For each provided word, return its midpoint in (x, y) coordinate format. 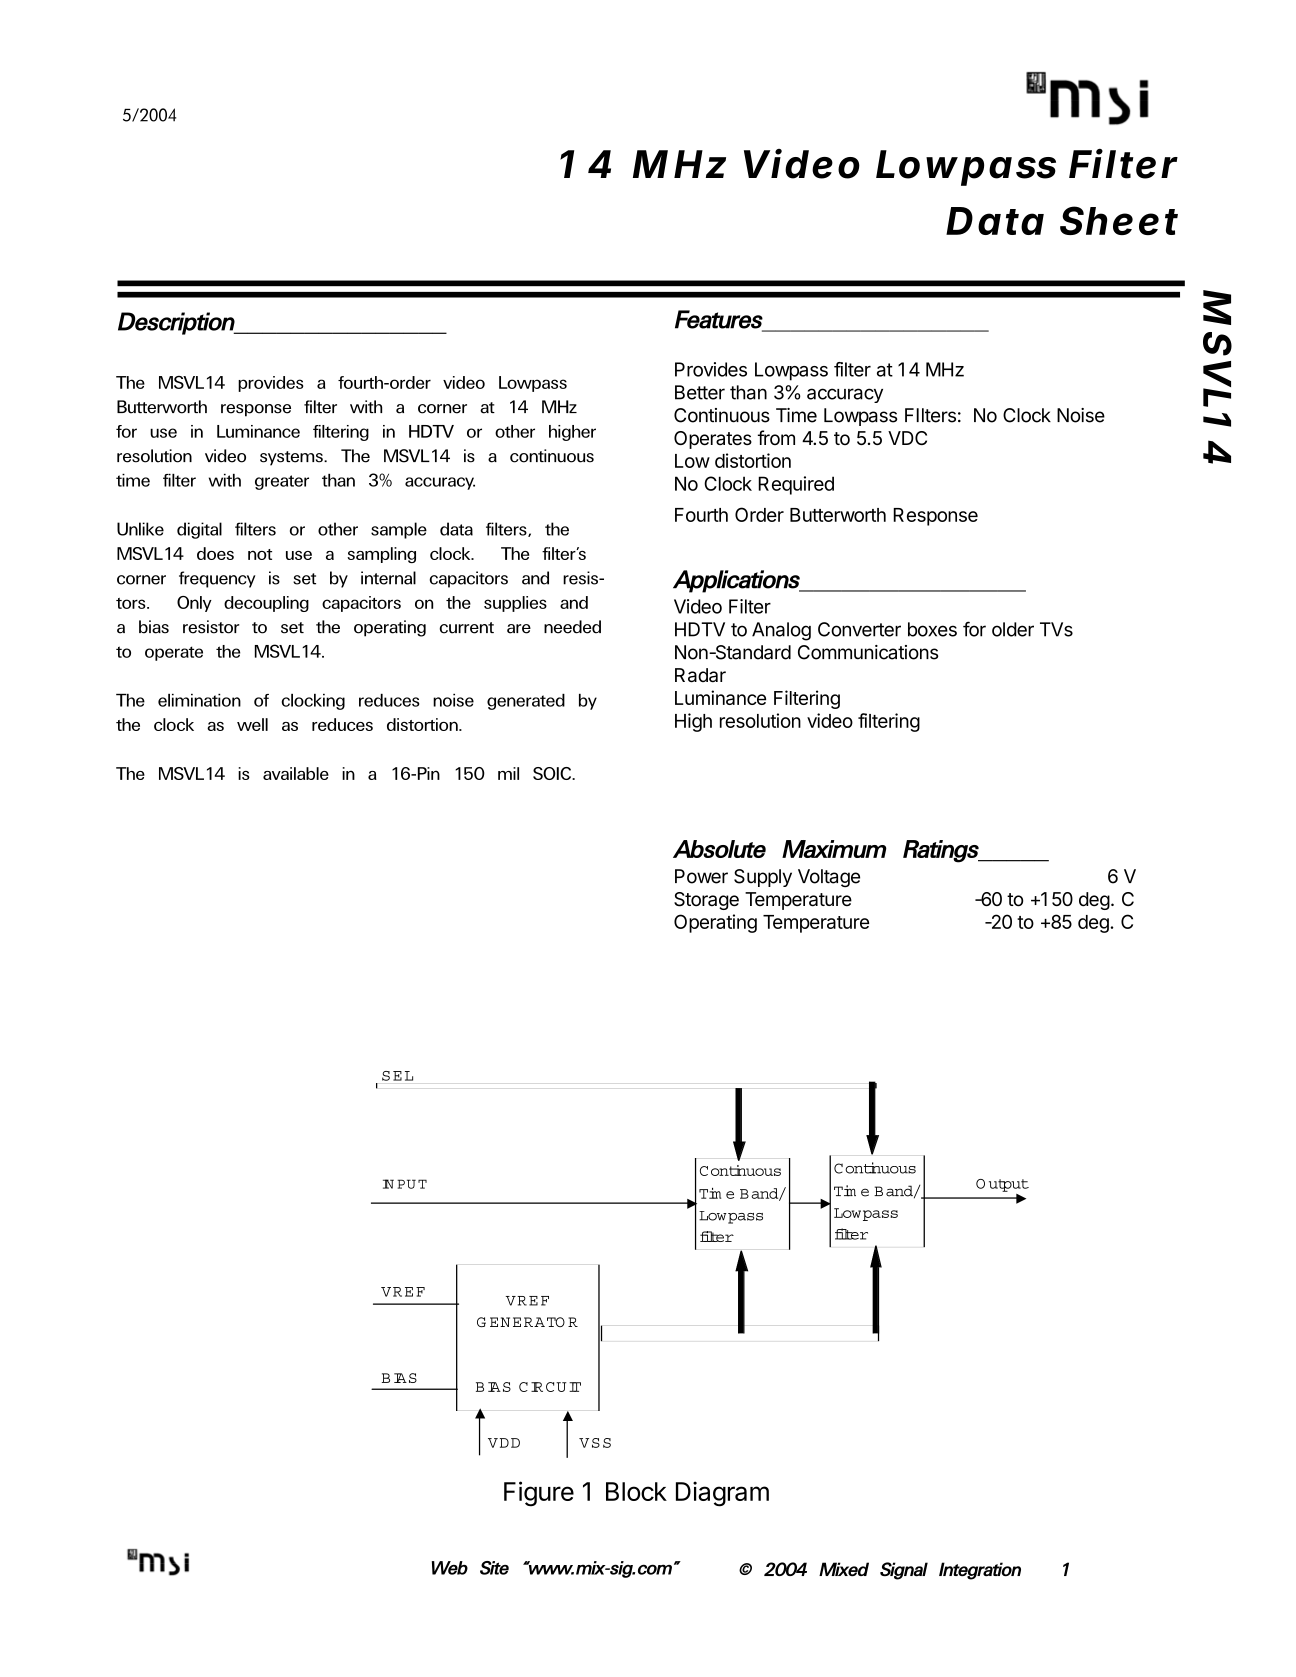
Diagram (722, 1494)
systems (292, 458)
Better (700, 392)
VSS (595, 1443)
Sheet (1119, 220)
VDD (504, 1443)
